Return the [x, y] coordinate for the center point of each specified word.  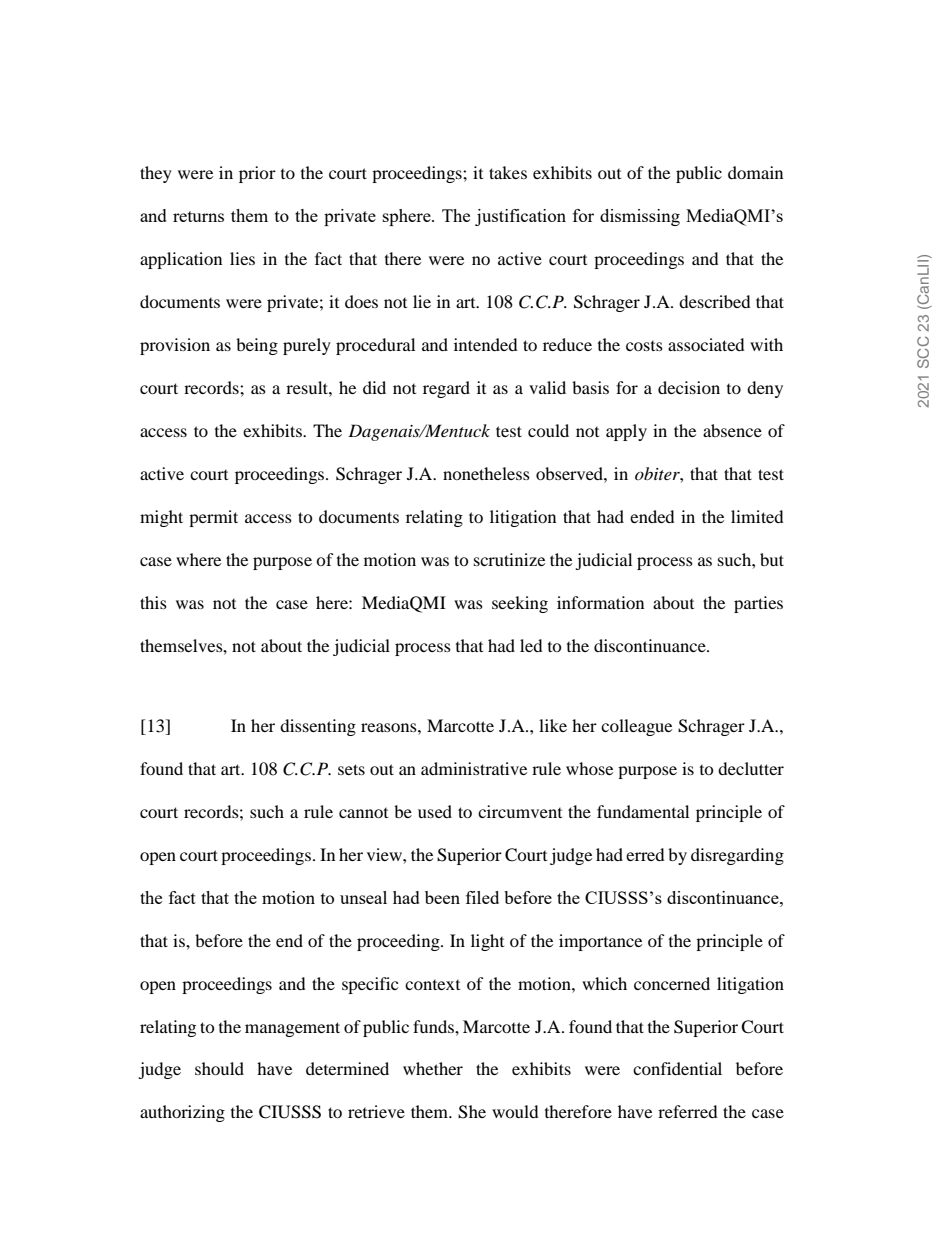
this [153, 602]
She [472, 1112]
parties [758, 604]
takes [508, 172]
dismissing [640, 217]
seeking [520, 604]
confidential [677, 1068]
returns [198, 216]
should [219, 1068]
